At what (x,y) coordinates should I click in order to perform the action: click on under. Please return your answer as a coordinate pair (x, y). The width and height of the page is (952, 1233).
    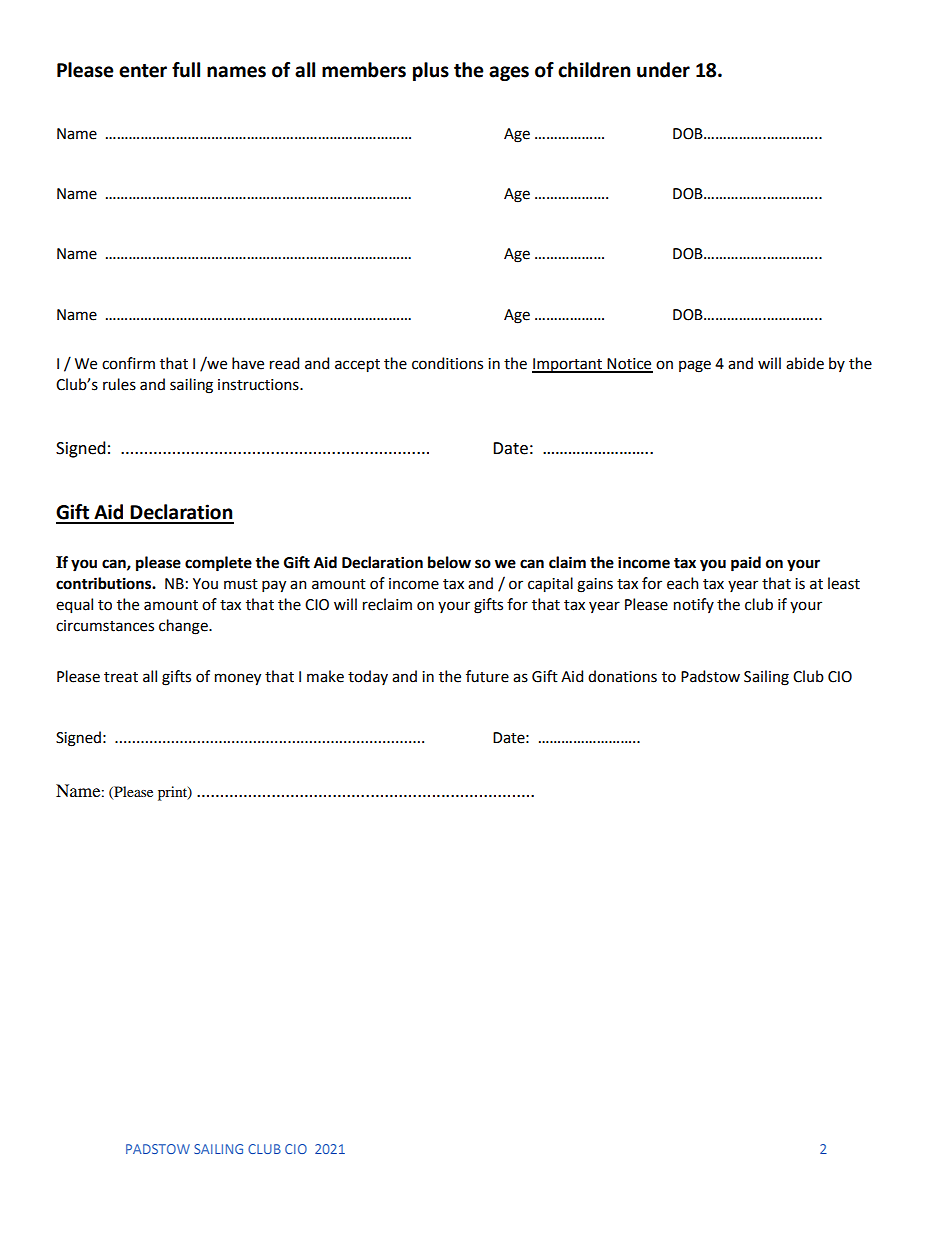
    Looking at the image, I should click on (663, 70).
